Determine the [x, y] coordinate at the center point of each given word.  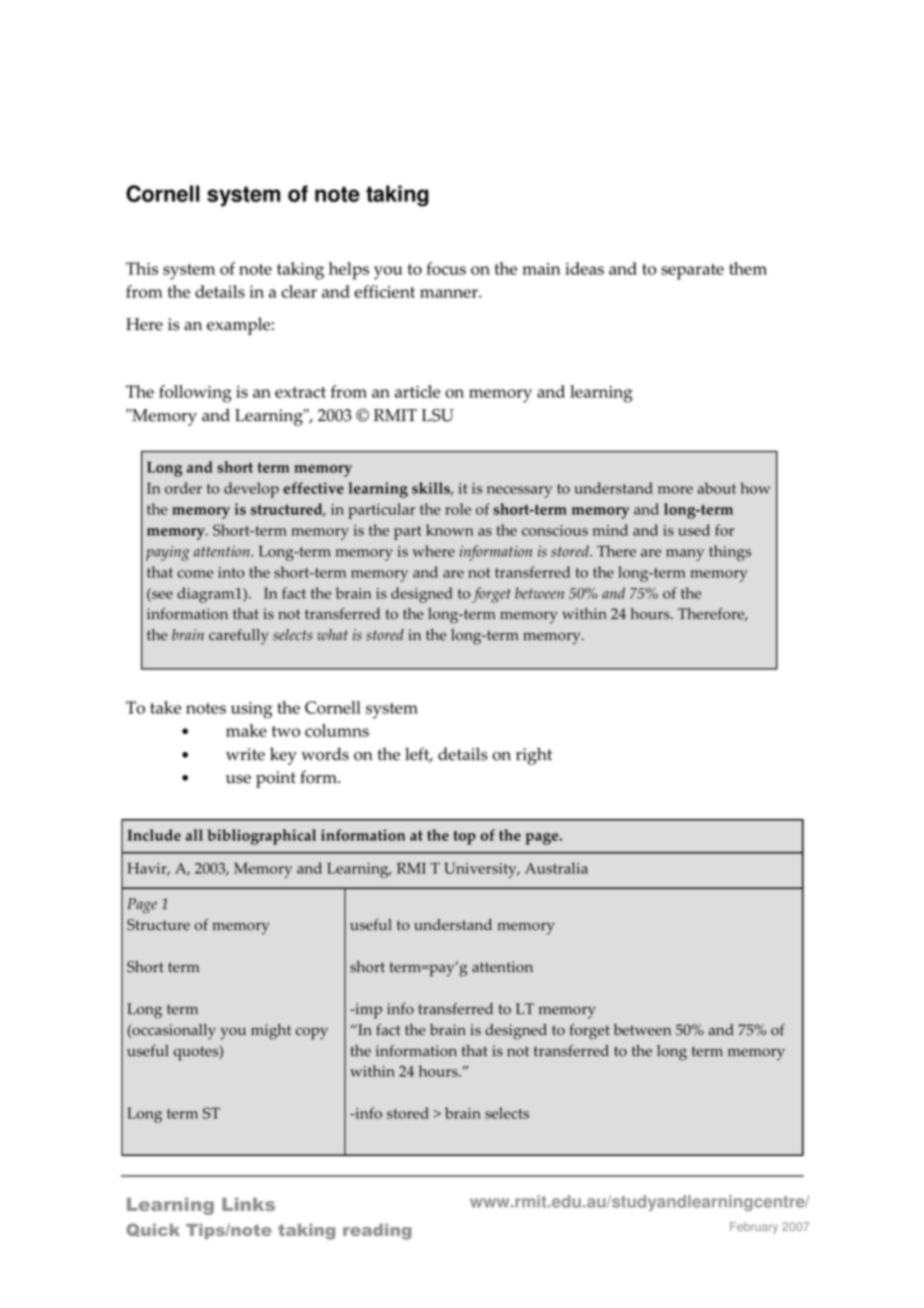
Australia [556, 868]
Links [248, 1204]
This [142, 268]
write [245, 754]
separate [692, 272]
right [534, 756]
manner [450, 293]
